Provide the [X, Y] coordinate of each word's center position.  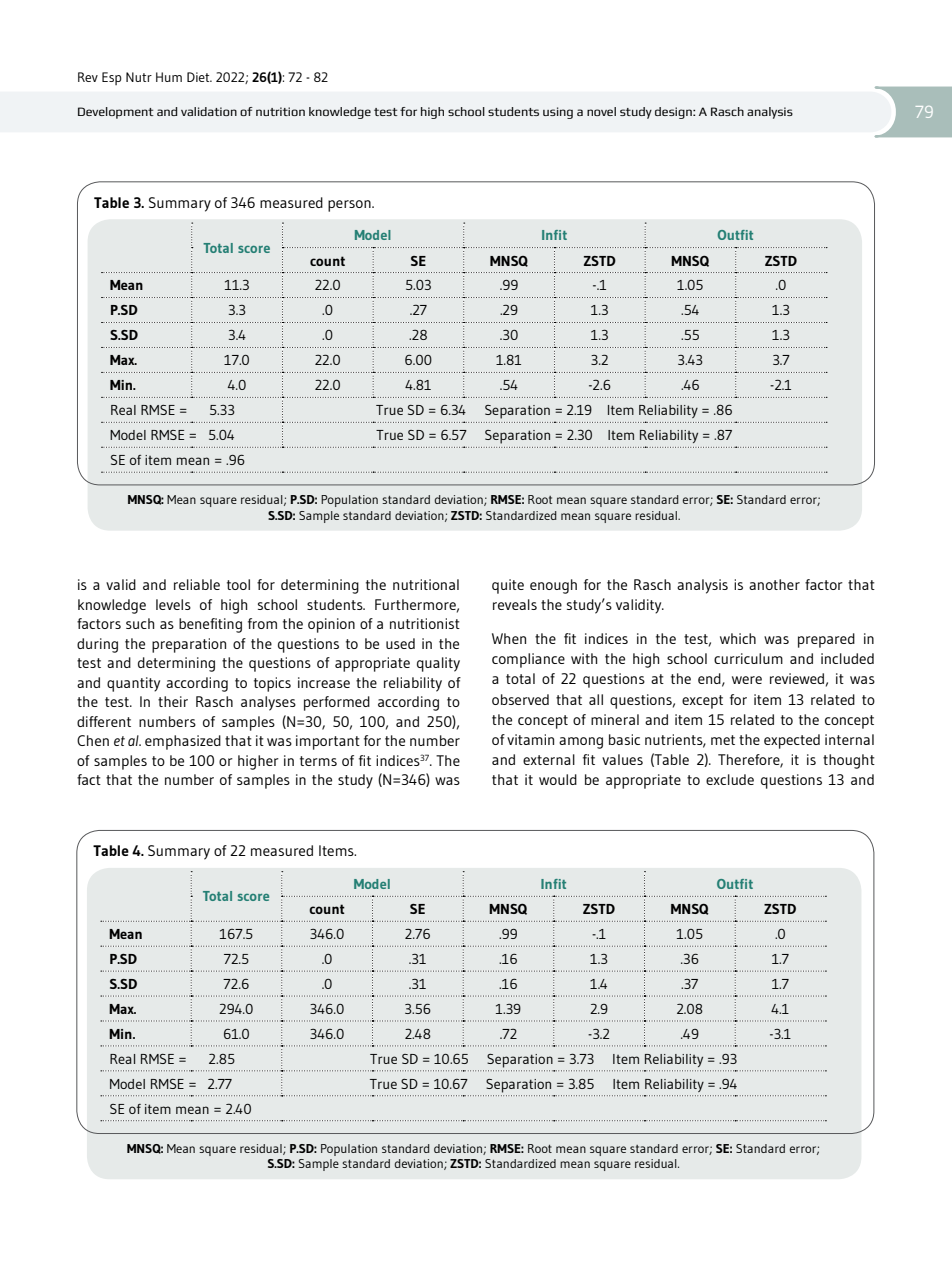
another [774, 584]
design [674, 113]
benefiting [210, 625]
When [509, 638]
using [558, 113]
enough [553, 586]
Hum [169, 77]
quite [508, 586]
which [738, 638]
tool [238, 584]
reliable [197, 584]
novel [601, 111]
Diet [199, 77]
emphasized [183, 742]
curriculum [748, 658]
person [350, 206]
